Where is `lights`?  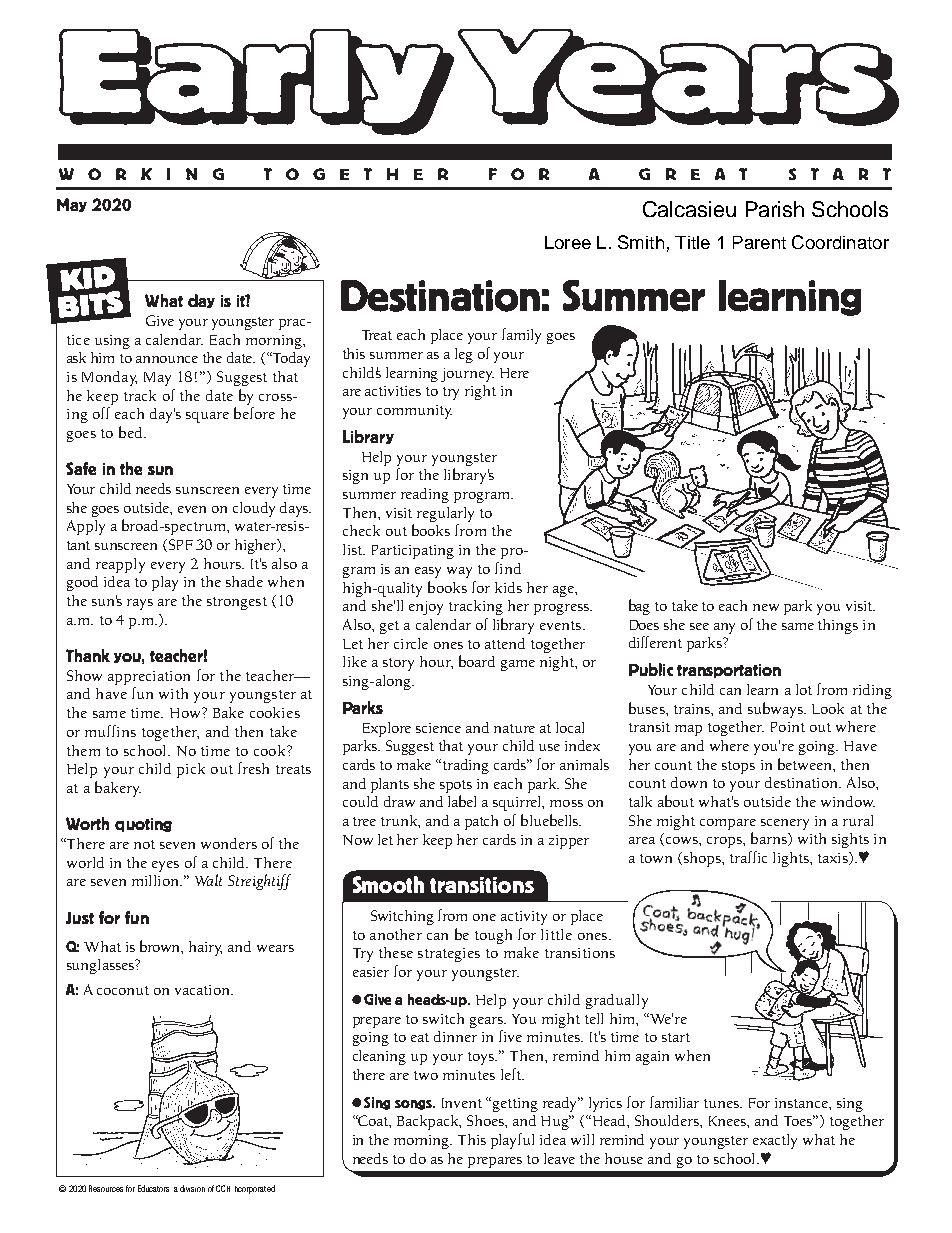 lights is located at coordinates (792, 859).
